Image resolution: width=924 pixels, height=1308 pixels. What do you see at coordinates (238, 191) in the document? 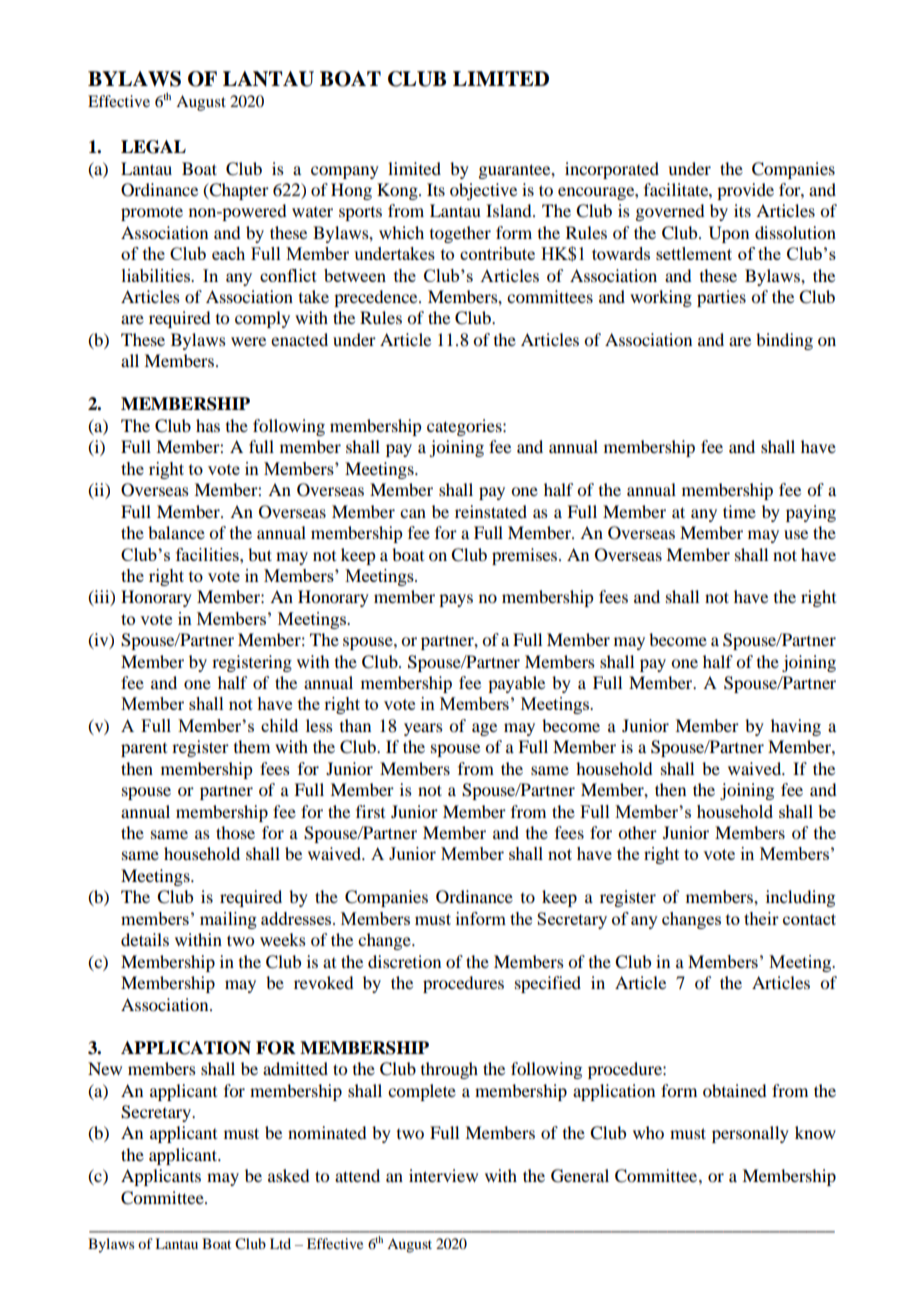
I see `Chapter` at bounding box center [238, 191].
